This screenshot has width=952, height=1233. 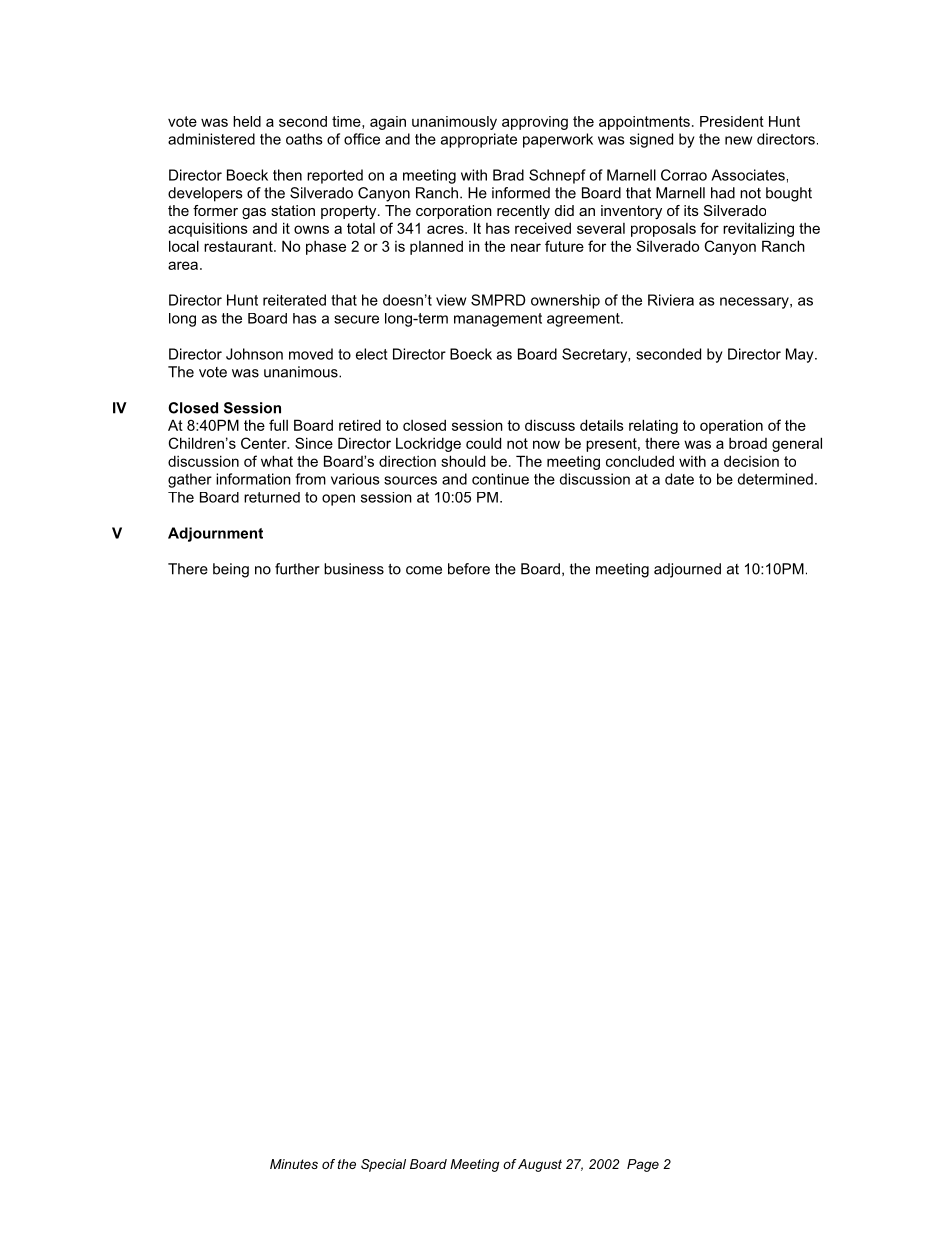 What do you see at coordinates (247, 121) in the screenshot?
I see `held` at bounding box center [247, 121].
